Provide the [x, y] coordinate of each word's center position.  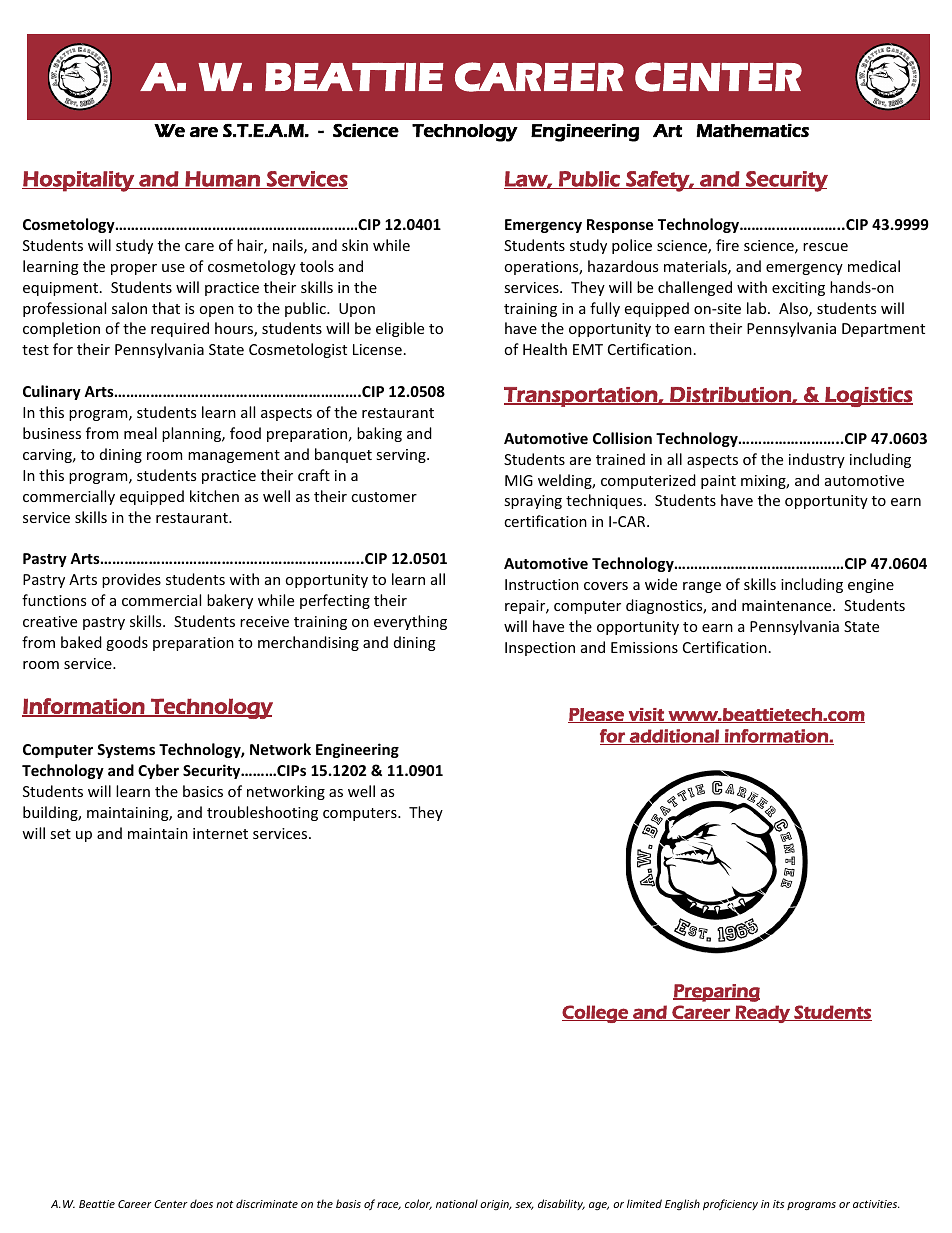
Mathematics [752, 130]
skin [355, 245]
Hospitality [79, 181]
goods [127, 643]
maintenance [788, 605]
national [457, 1203]
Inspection [540, 649]
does [201, 1203]
